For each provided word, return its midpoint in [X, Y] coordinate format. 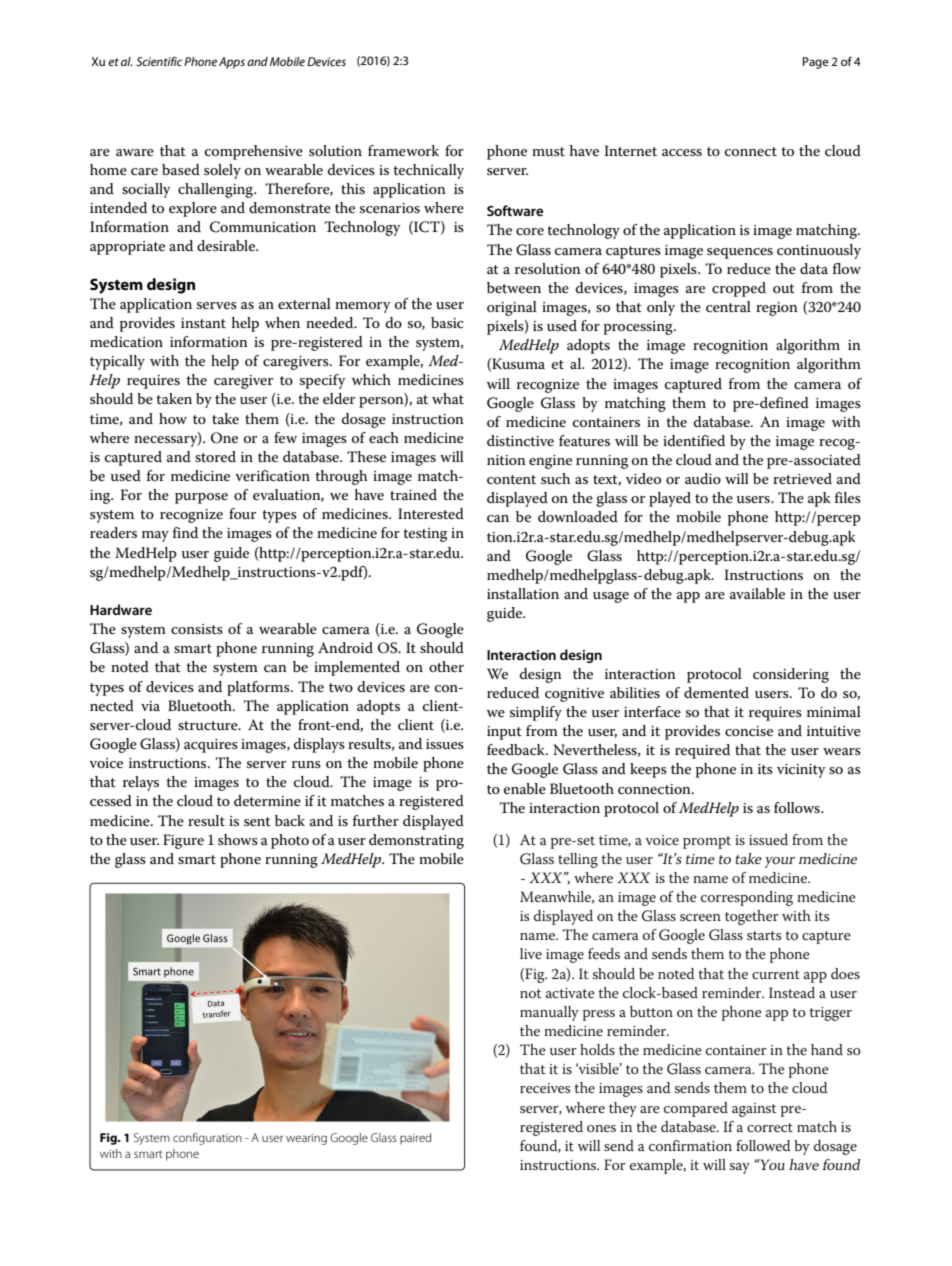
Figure [183, 841]
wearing [306, 1139]
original [512, 308]
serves [217, 305]
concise [749, 731]
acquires [211, 746]
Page [816, 63]
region [777, 309]
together [752, 917]
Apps [232, 63]
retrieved [802, 478]
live [531, 953]
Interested [431, 513]
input [504, 733]
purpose [201, 498]
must [548, 151]
